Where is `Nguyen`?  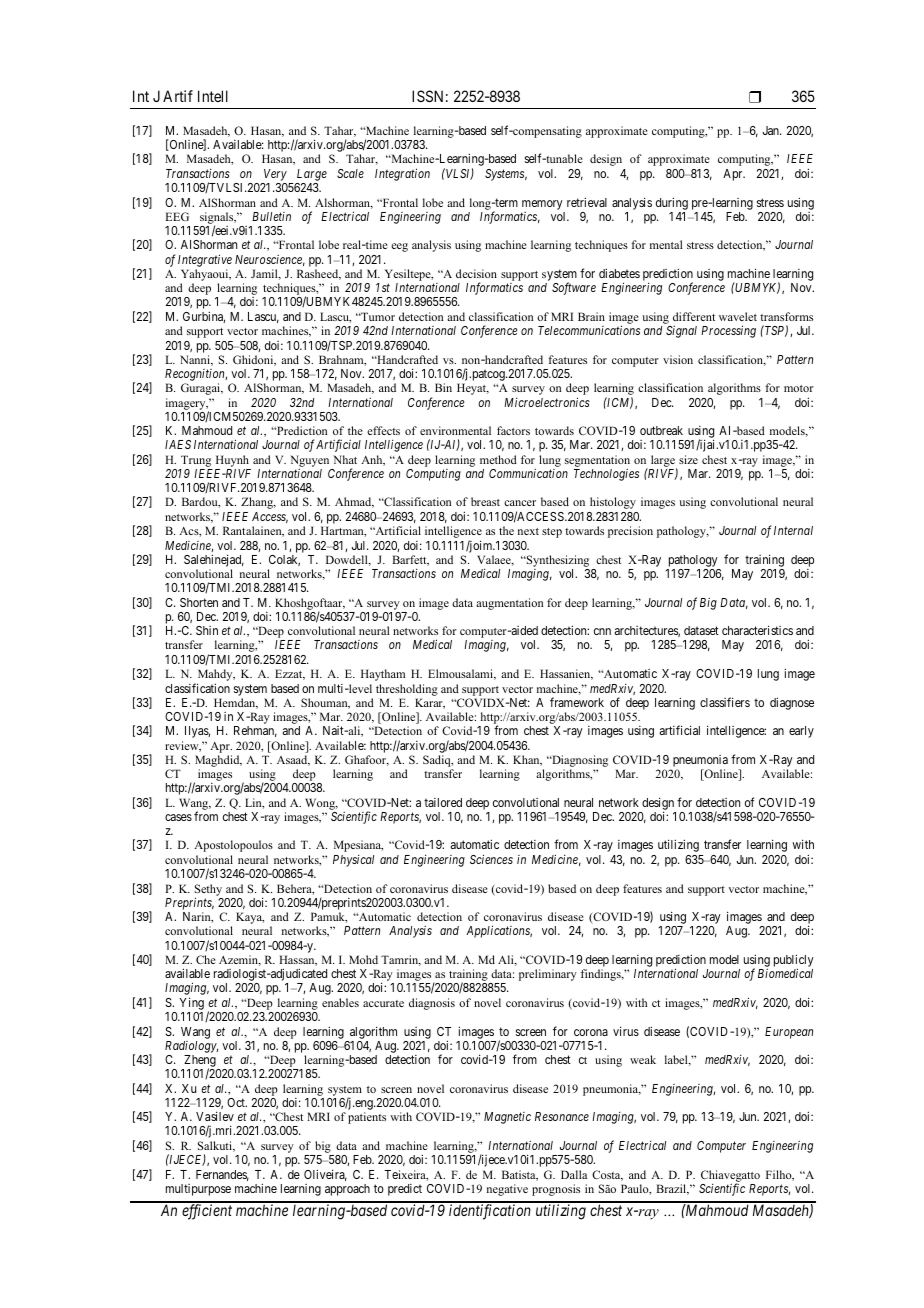 Nguyen is located at coordinates (309, 461).
